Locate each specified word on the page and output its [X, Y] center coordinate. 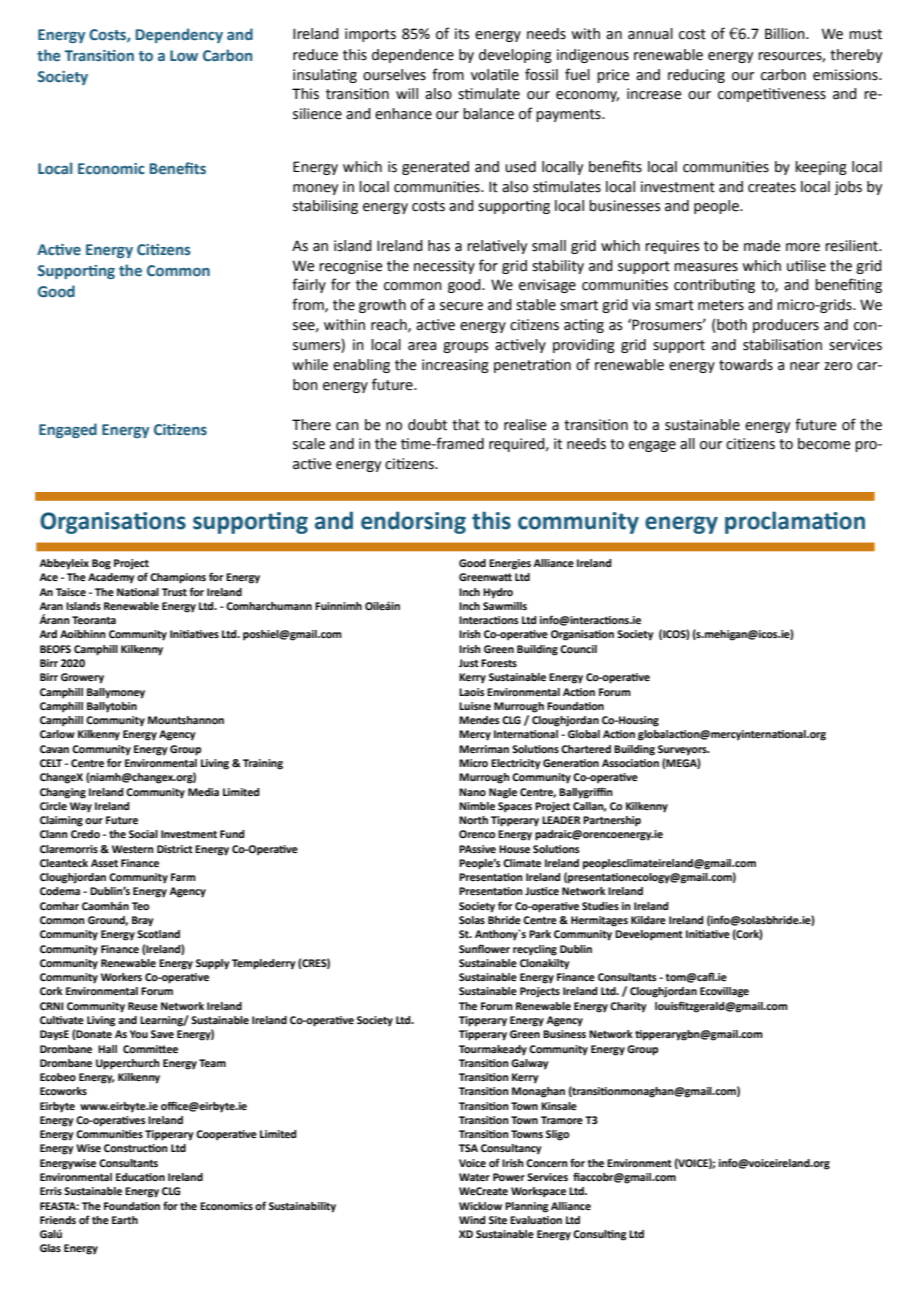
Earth [125, 1220]
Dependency [179, 35]
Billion [786, 34]
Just [469, 663]
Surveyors [683, 750]
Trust [174, 592]
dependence [413, 56]
